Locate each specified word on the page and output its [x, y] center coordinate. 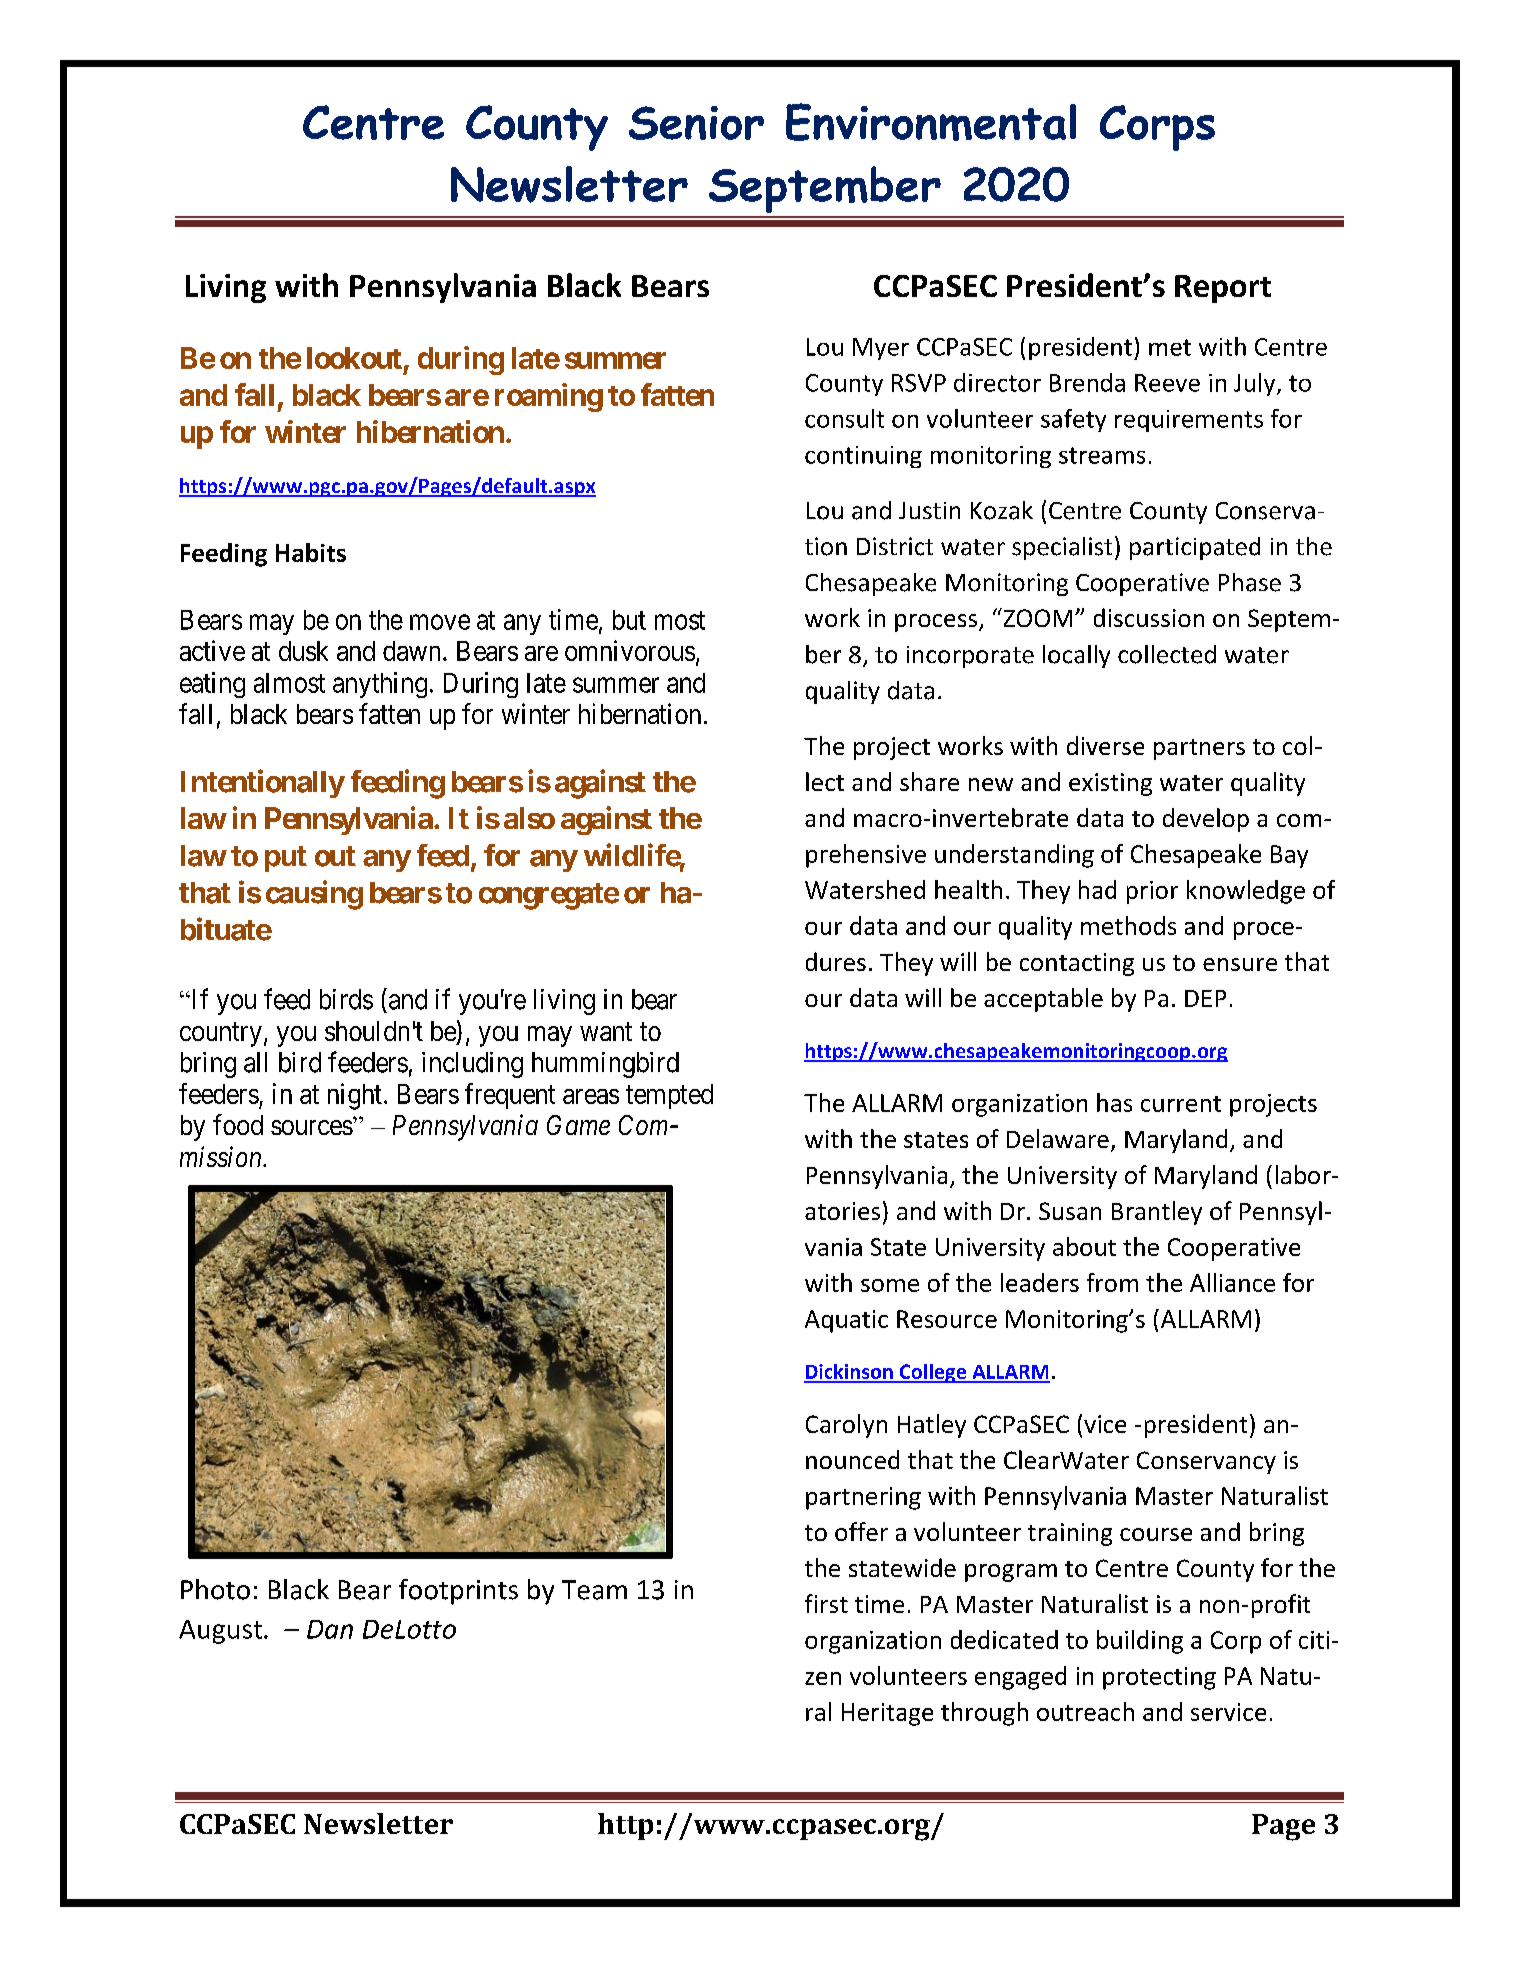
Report [1223, 289]
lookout [354, 358]
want [606, 1032]
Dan [330, 1629]
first [826, 1603]
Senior [696, 123]
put [286, 859]
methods [1128, 925]
